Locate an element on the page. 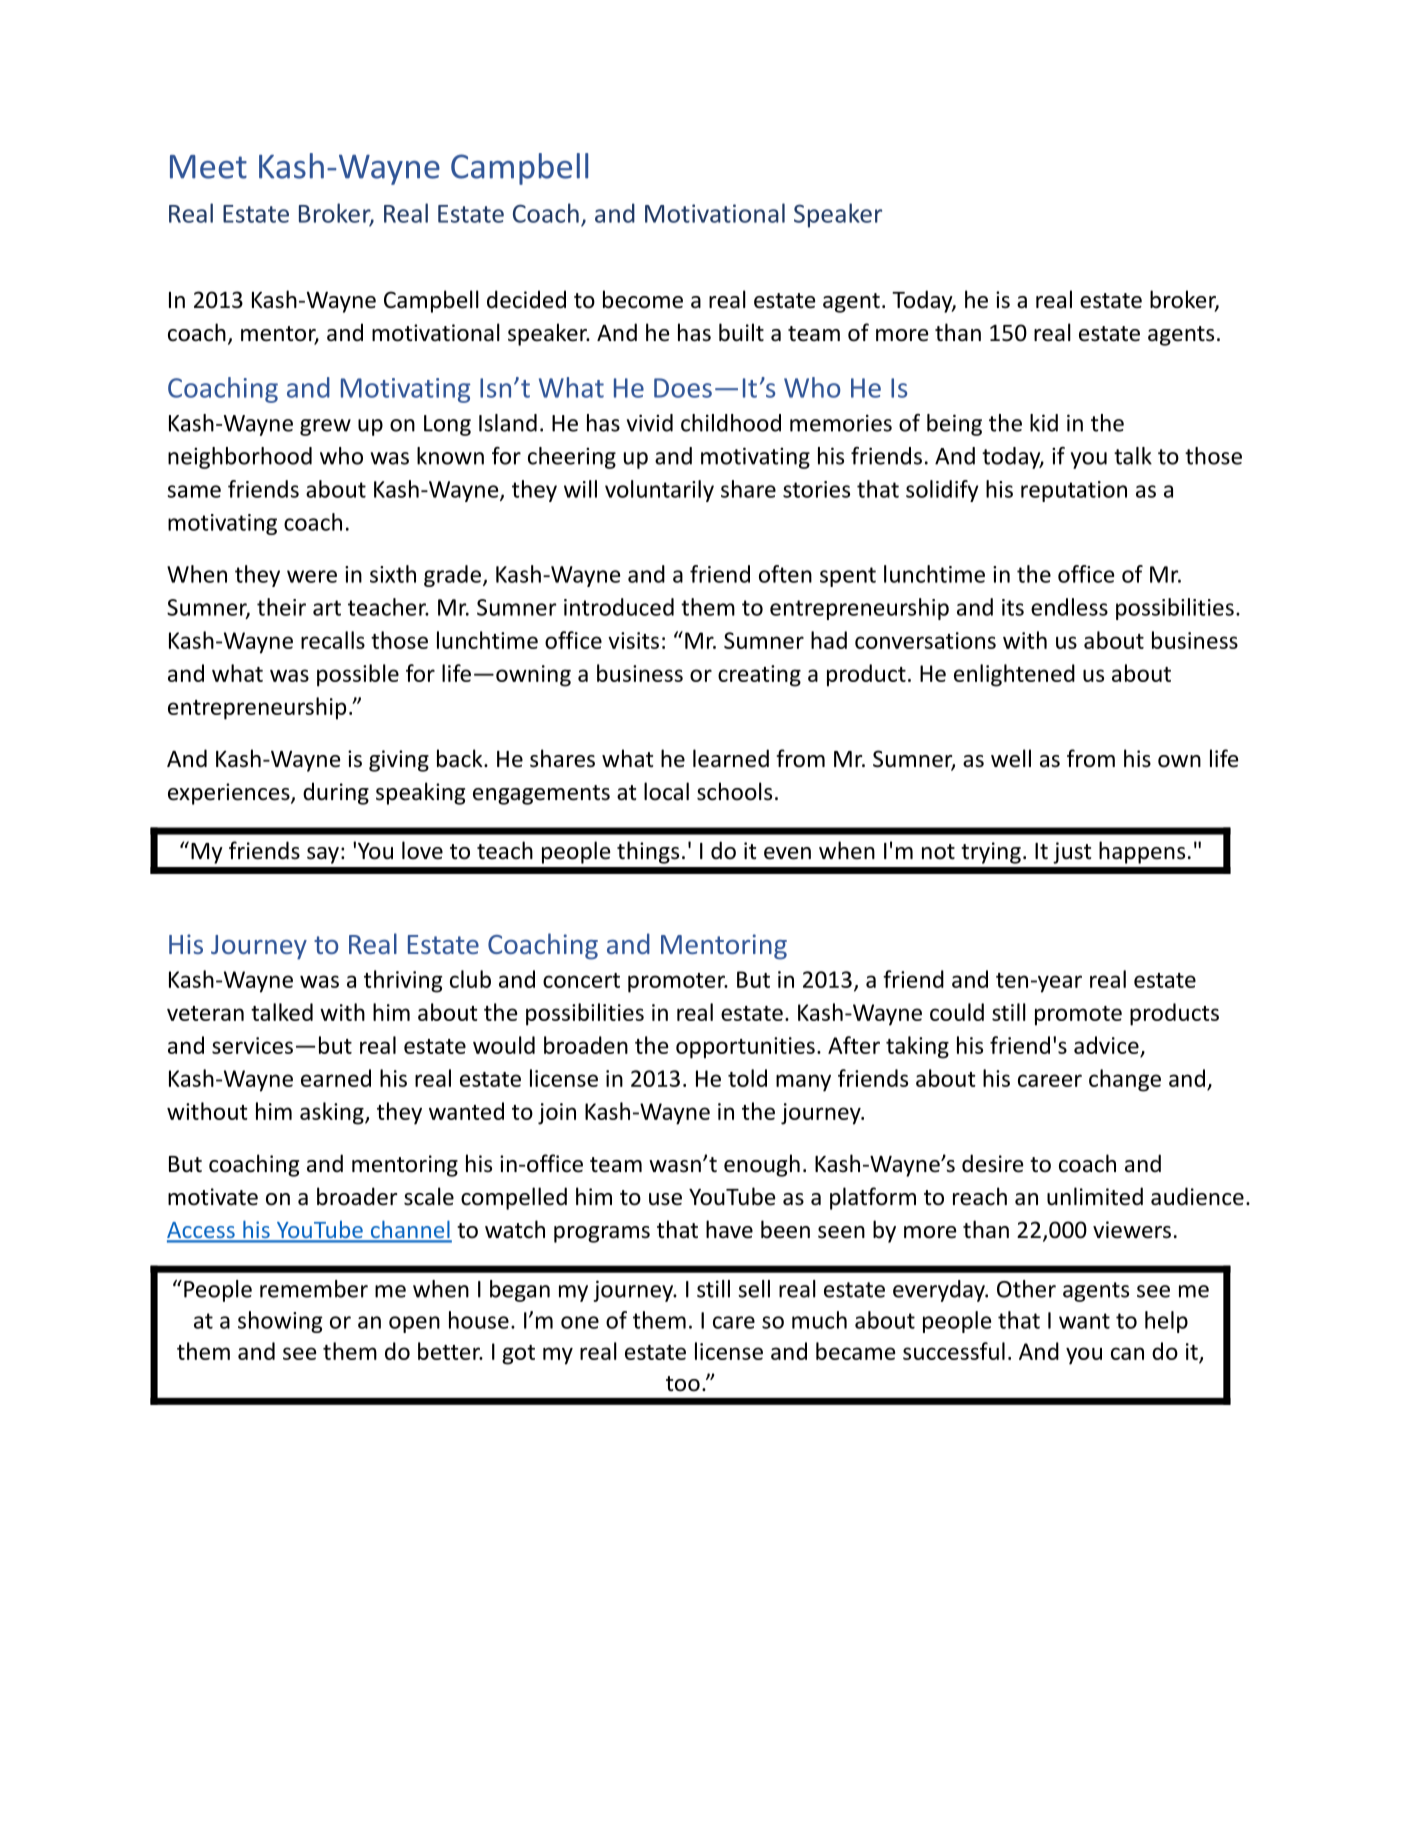  kid is located at coordinates (1044, 423).
